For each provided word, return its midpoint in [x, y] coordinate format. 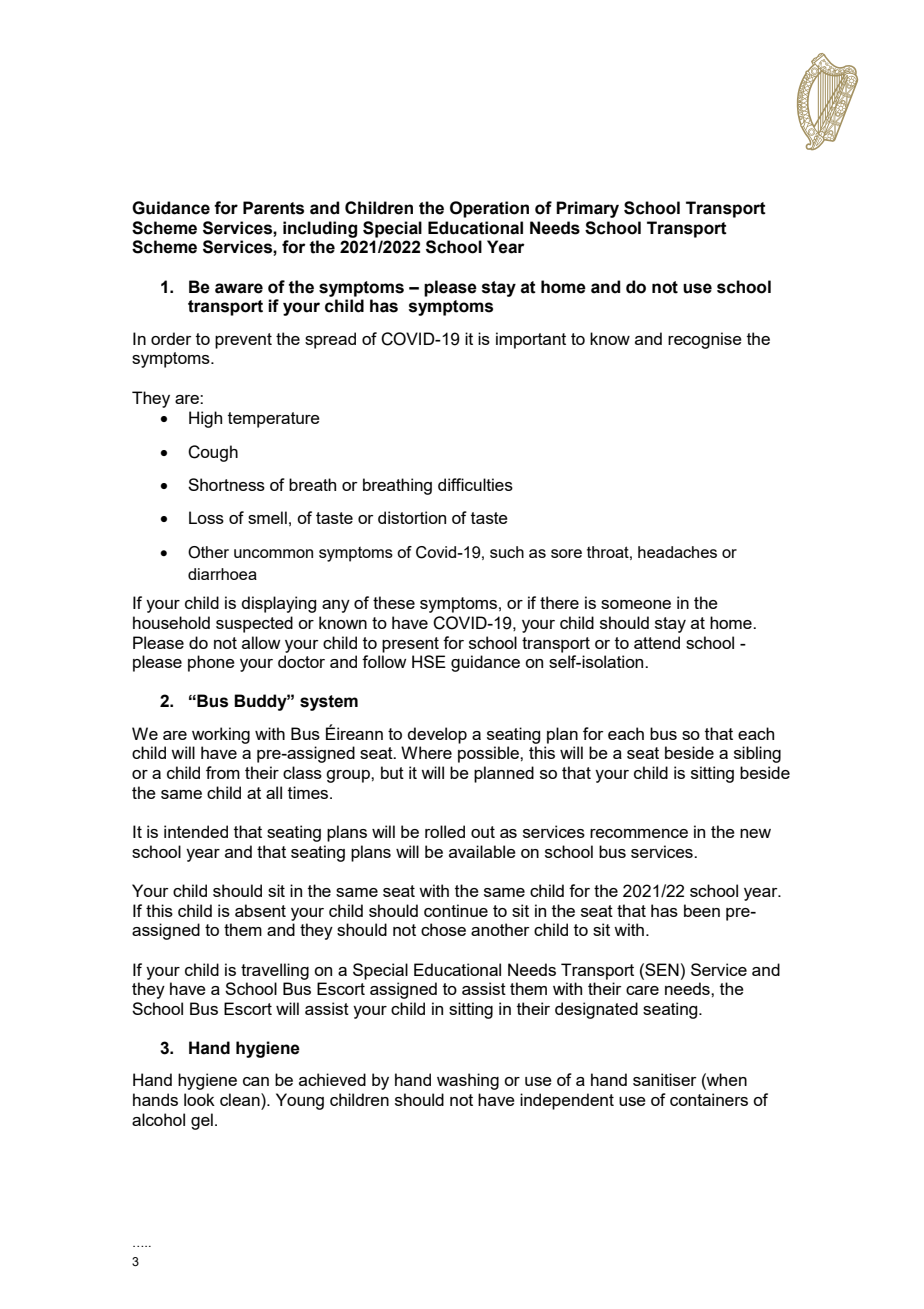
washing [468, 1081]
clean [241, 1099]
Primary [587, 209]
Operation [489, 209]
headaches [677, 552]
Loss [206, 517]
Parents [273, 208]
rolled [445, 831]
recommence [639, 833]
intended [196, 831]
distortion [412, 517]
